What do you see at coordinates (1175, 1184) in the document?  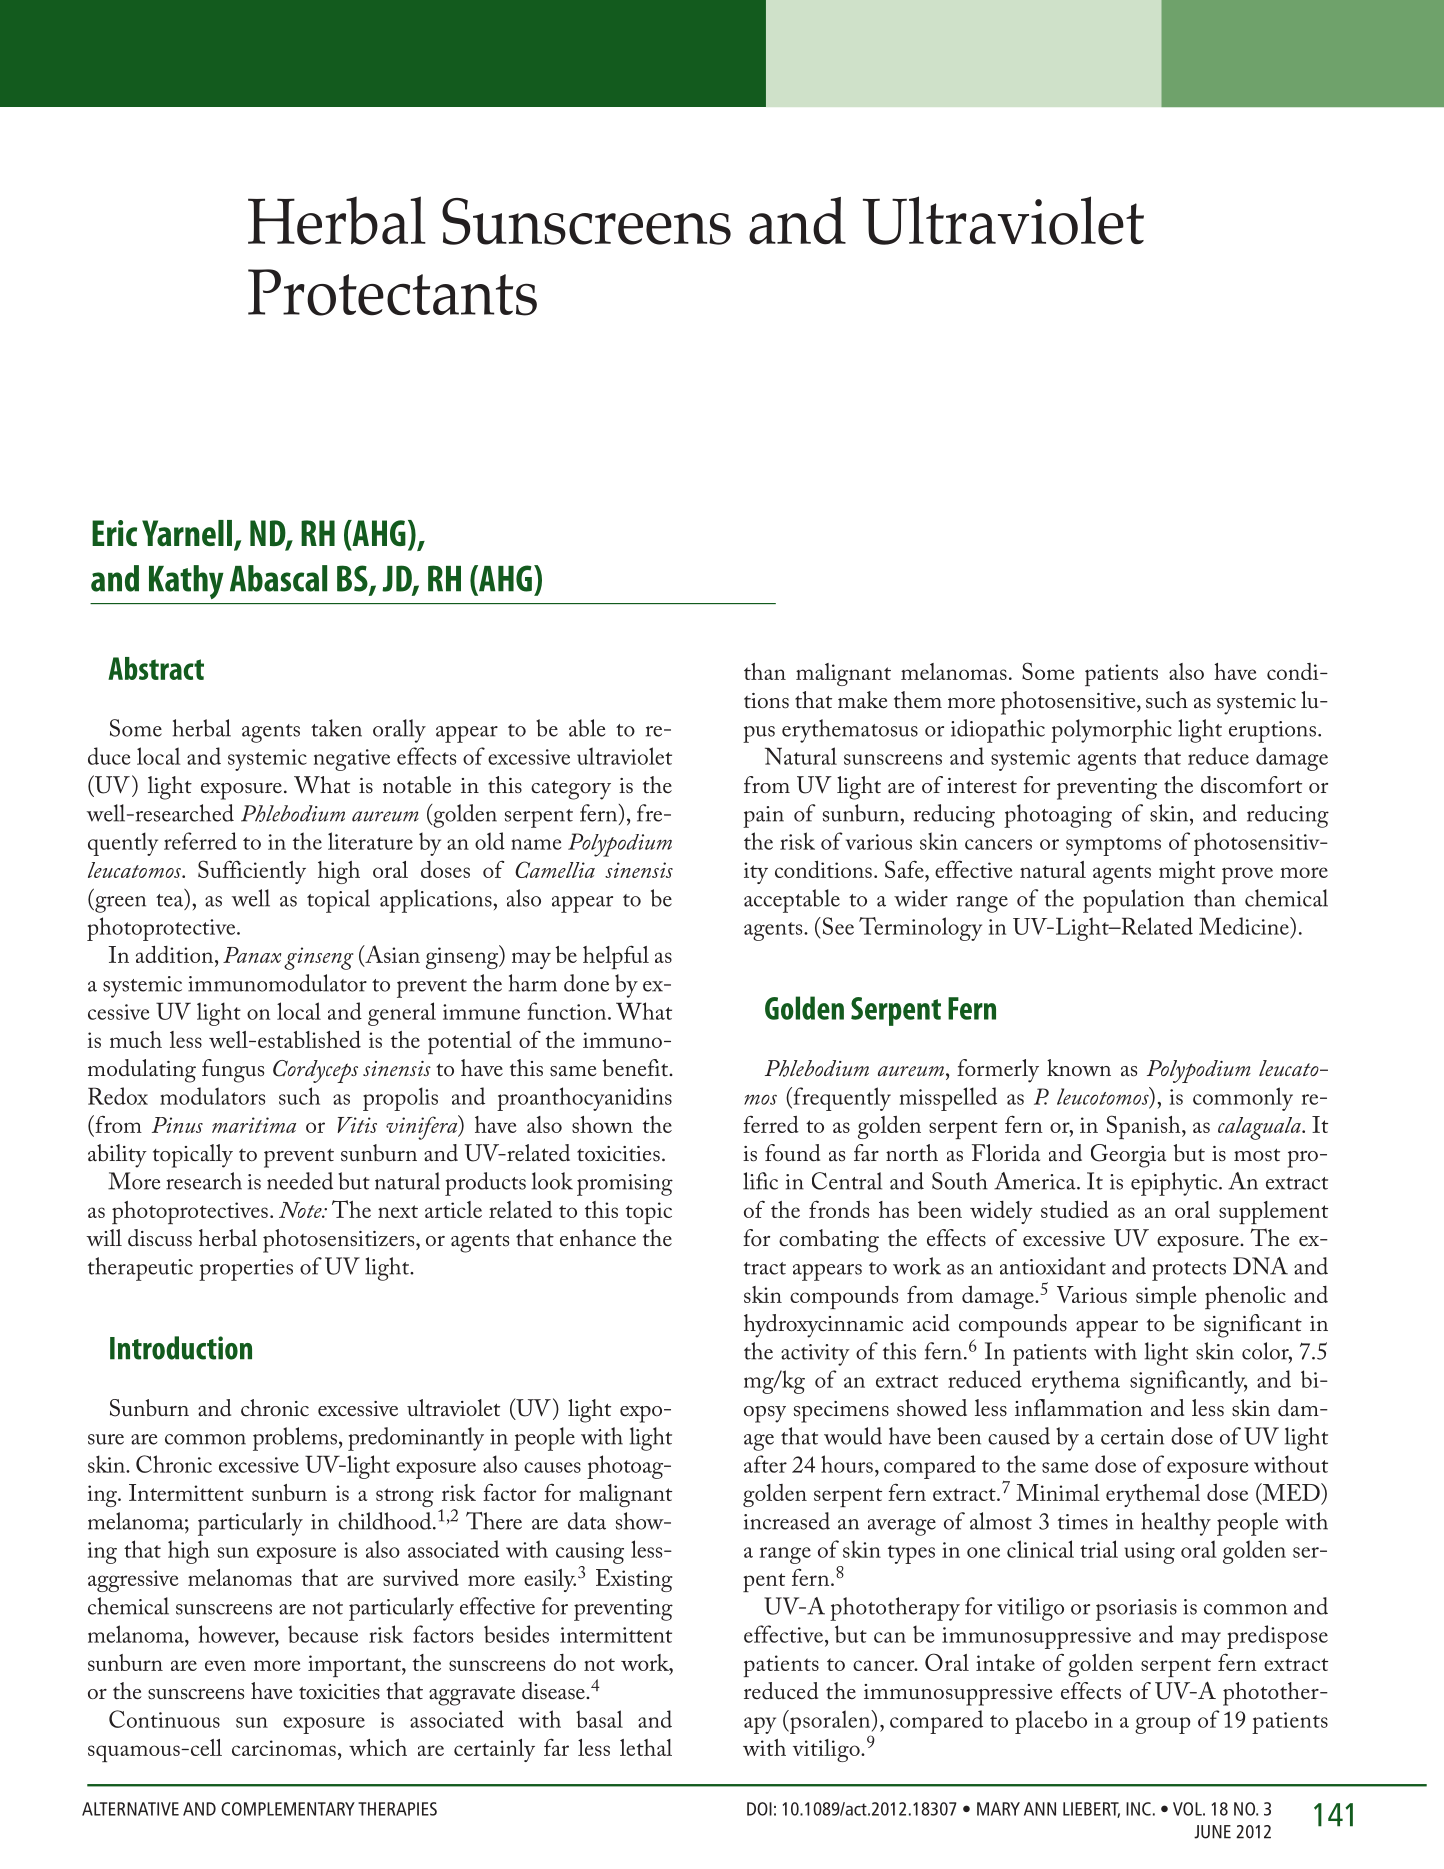 I see `epiphytic` at bounding box center [1175, 1184].
